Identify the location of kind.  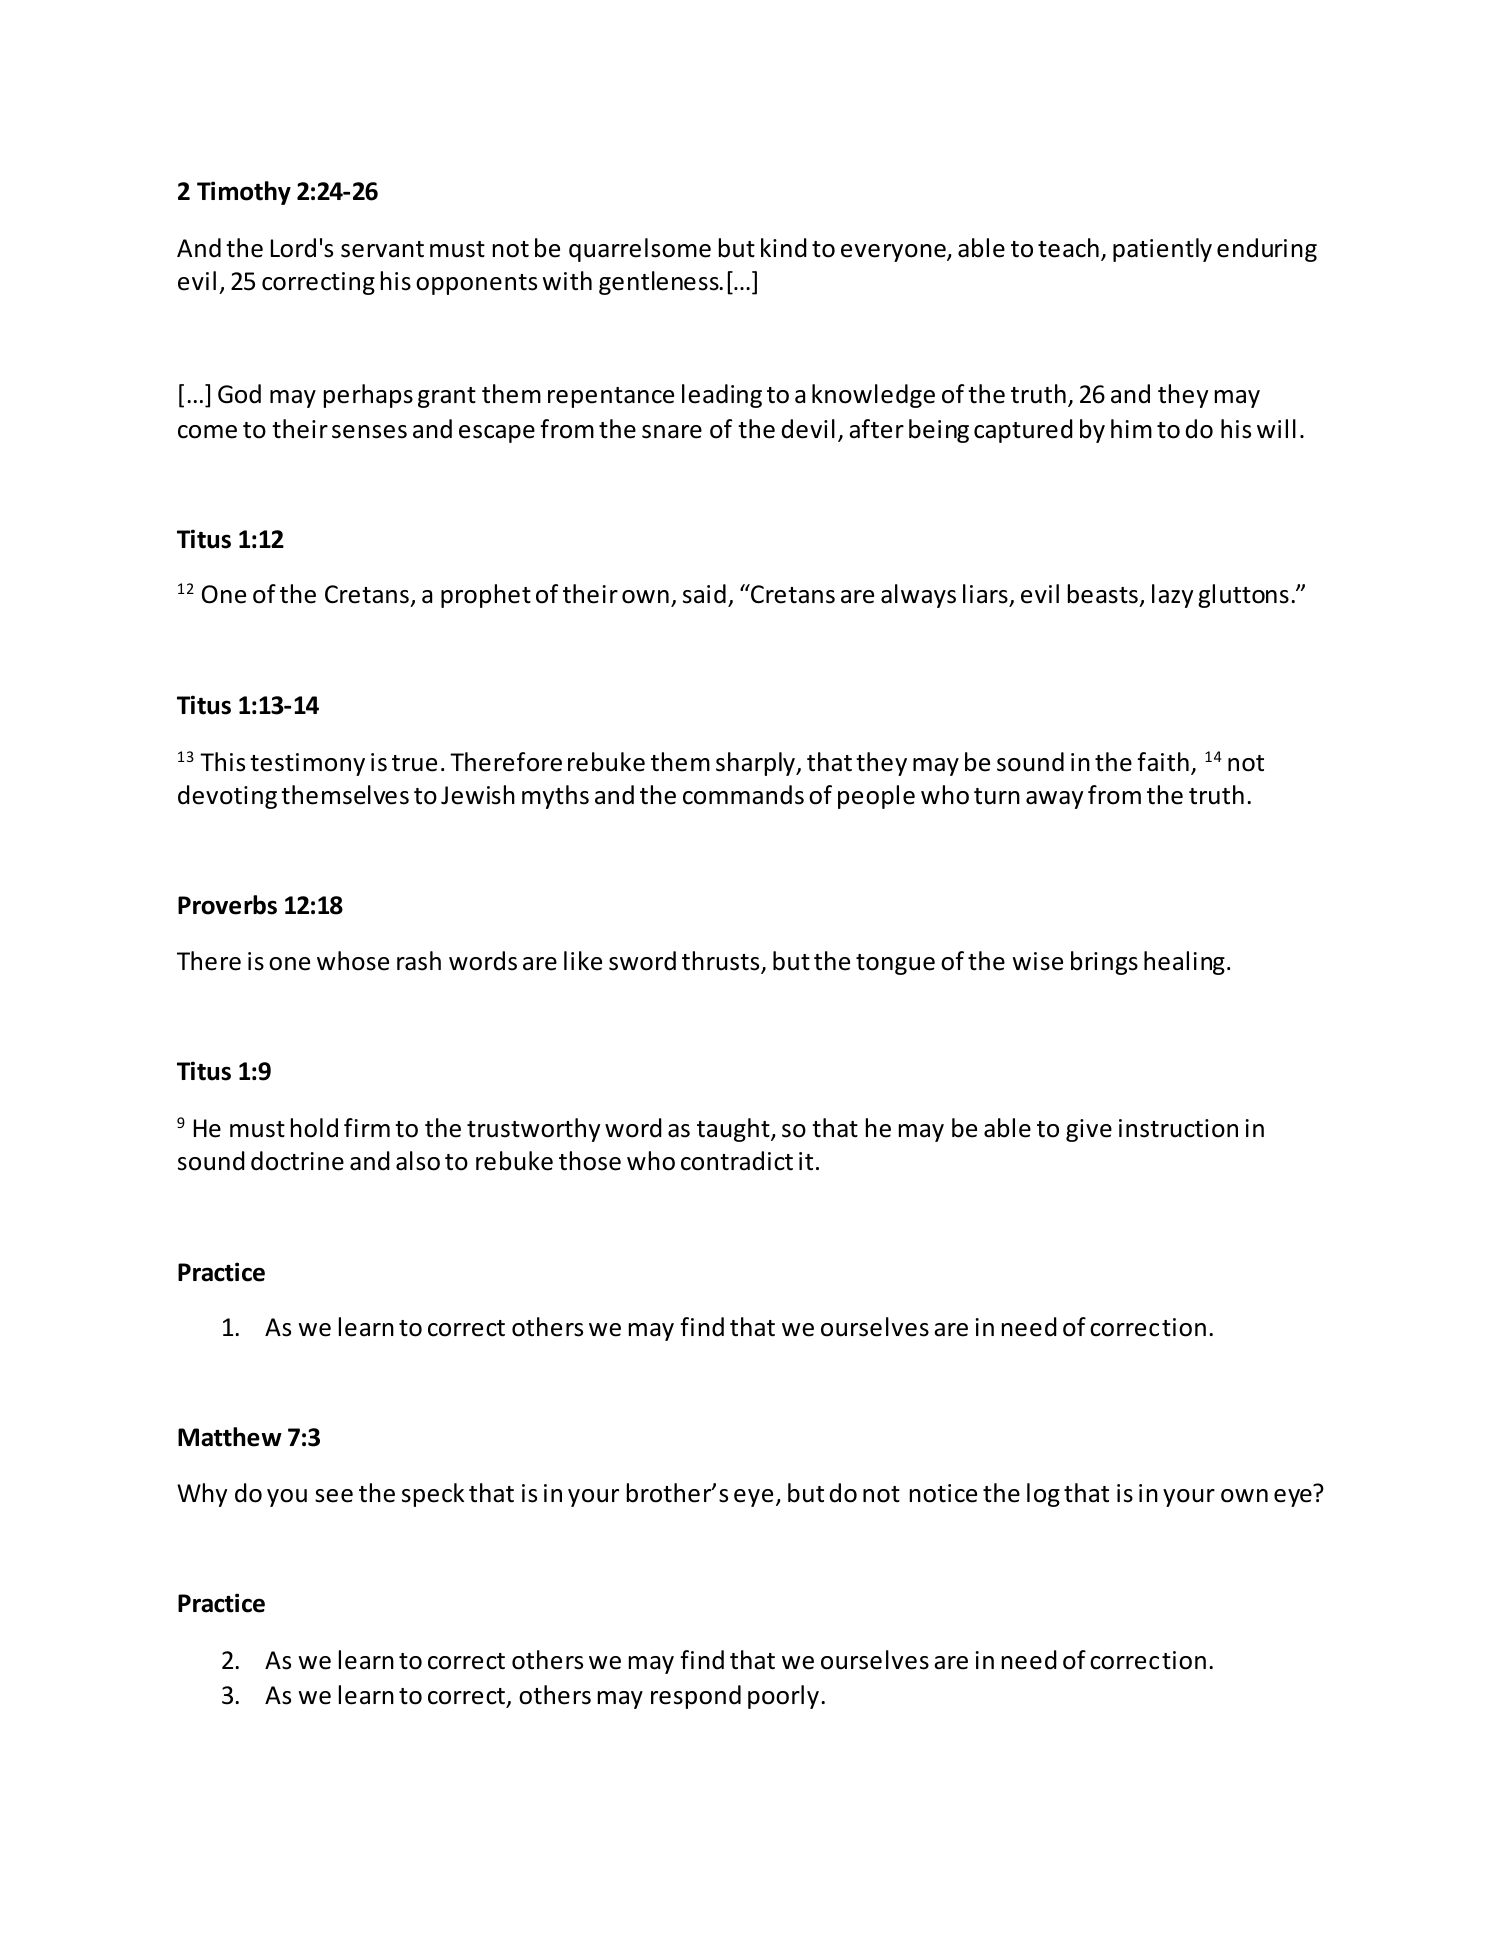
(784, 248).
